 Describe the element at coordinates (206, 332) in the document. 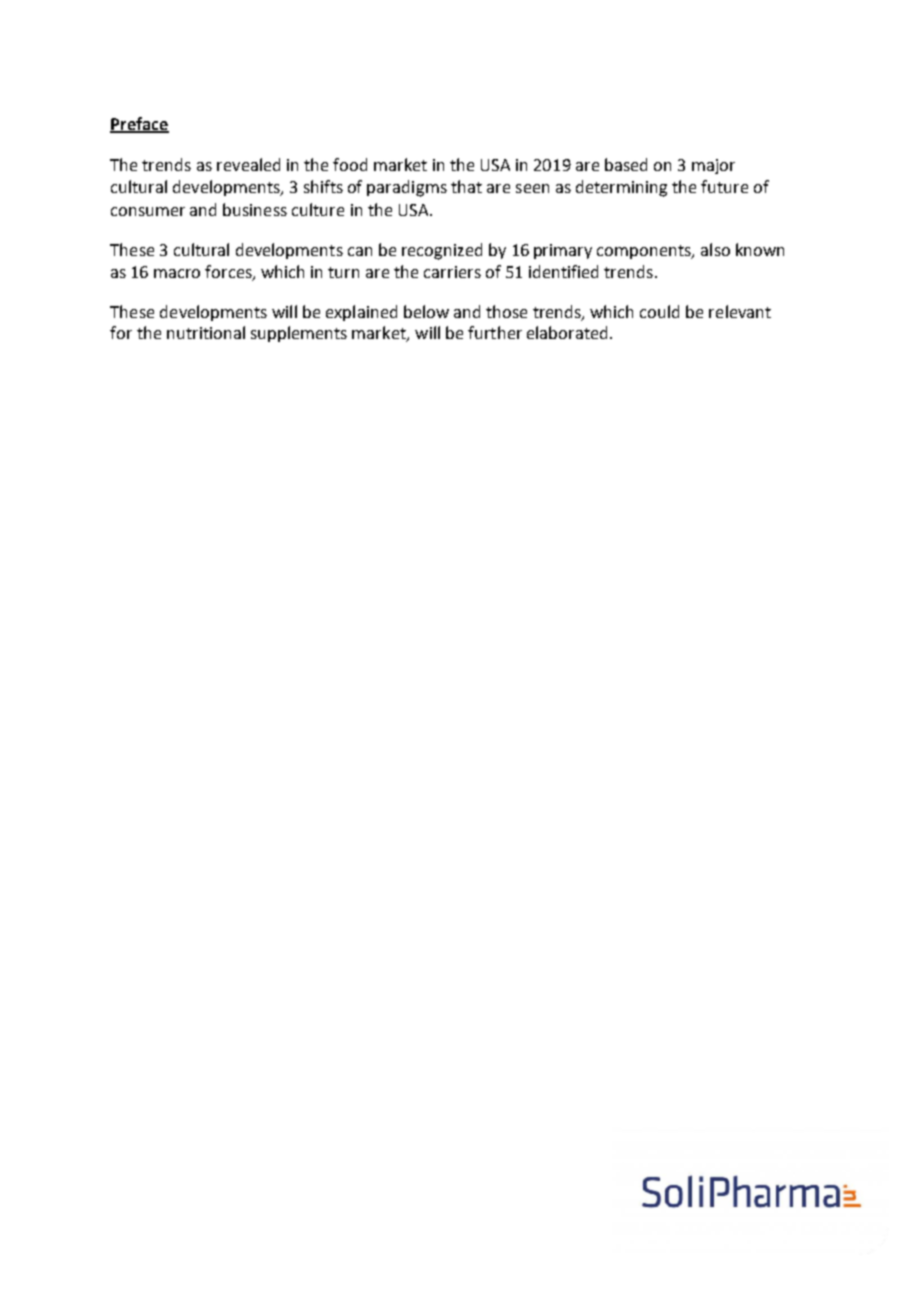

I see `nutritional` at that location.
